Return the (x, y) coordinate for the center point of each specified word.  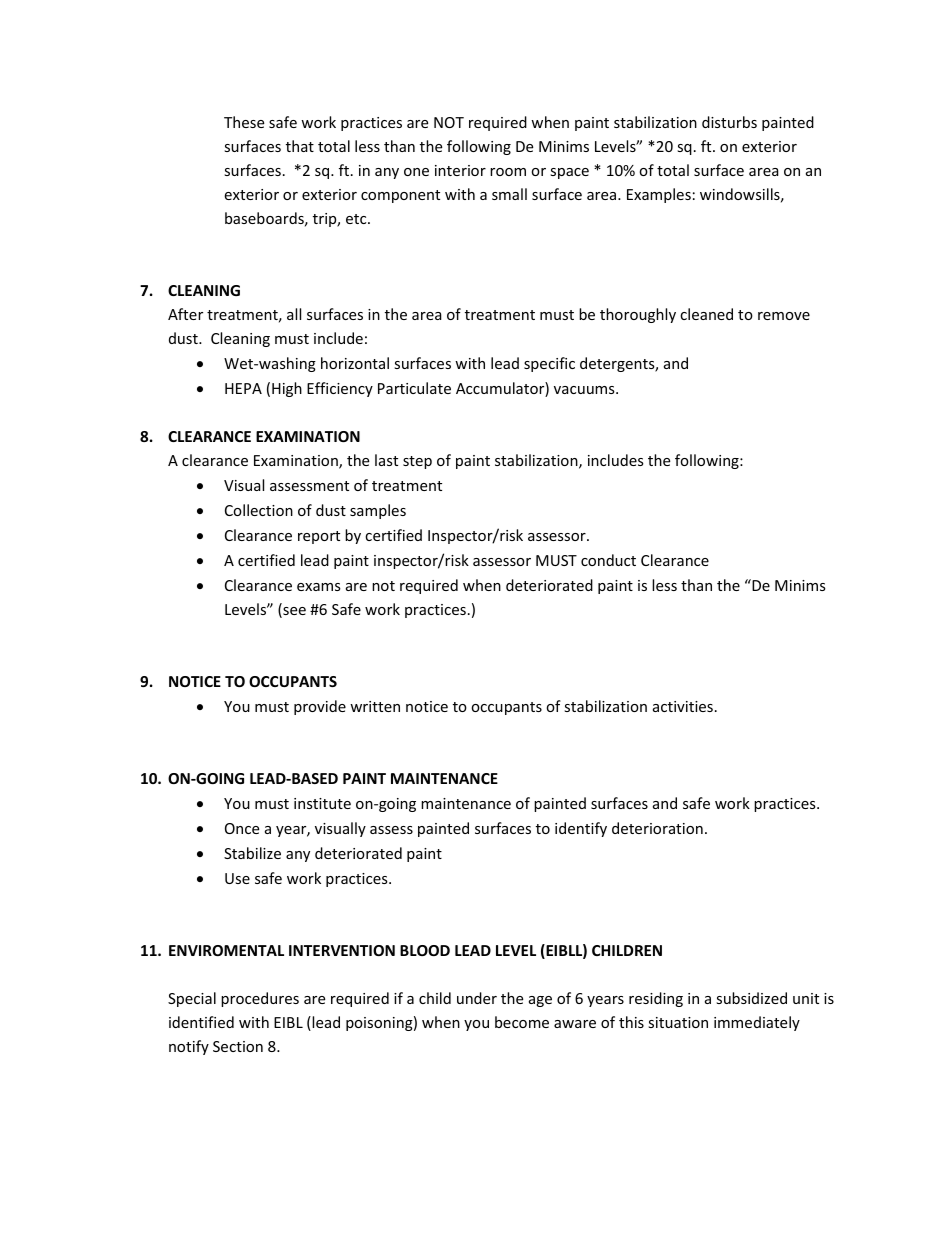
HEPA (243, 388)
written (375, 706)
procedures (260, 999)
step (417, 462)
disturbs (729, 122)
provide (320, 707)
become (522, 1022)
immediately (757, 1023)
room (508, 172)
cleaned (706, 314)
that (300, 146)
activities (683, 706)
